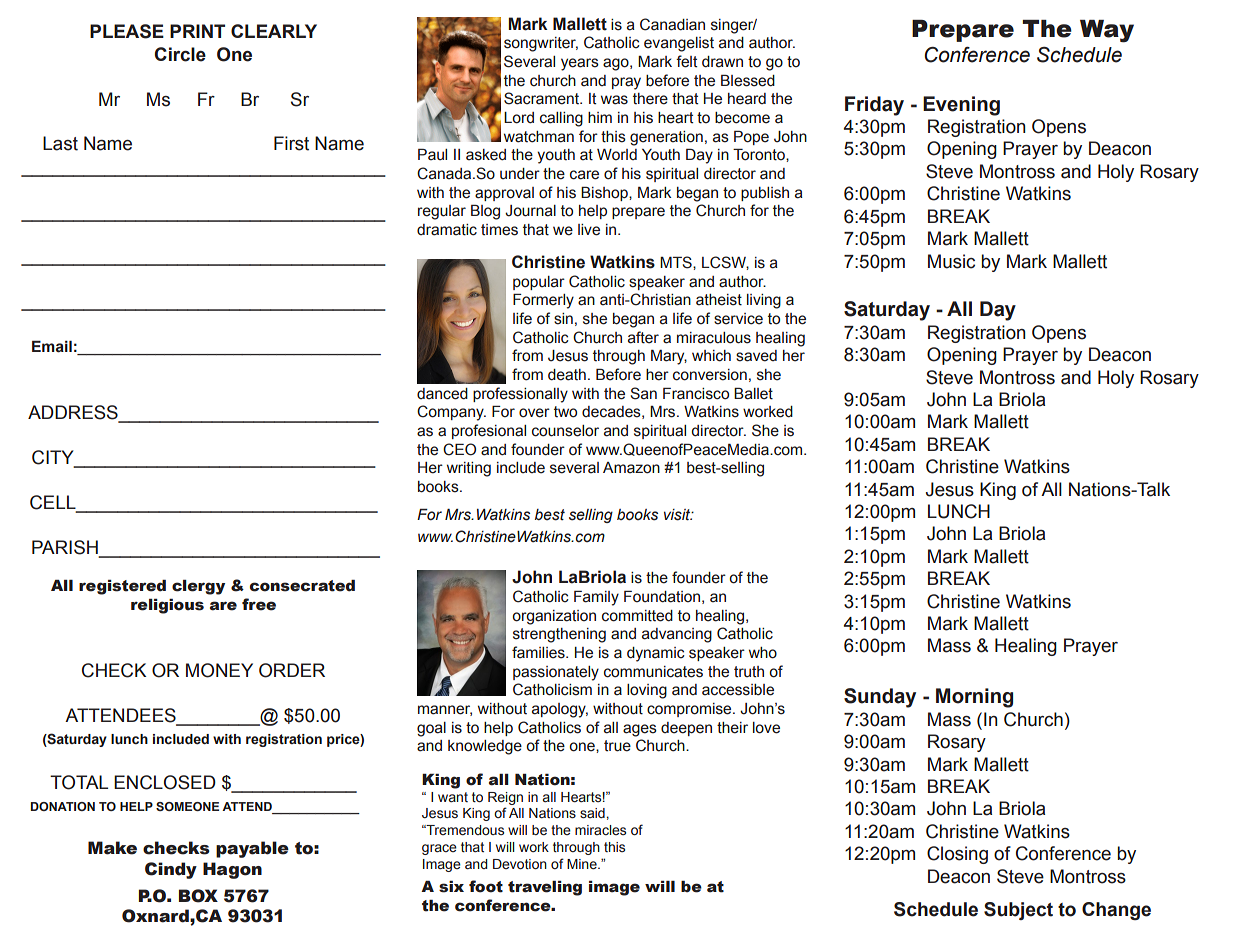  I want to click on Ballet, so click(753, 393).
